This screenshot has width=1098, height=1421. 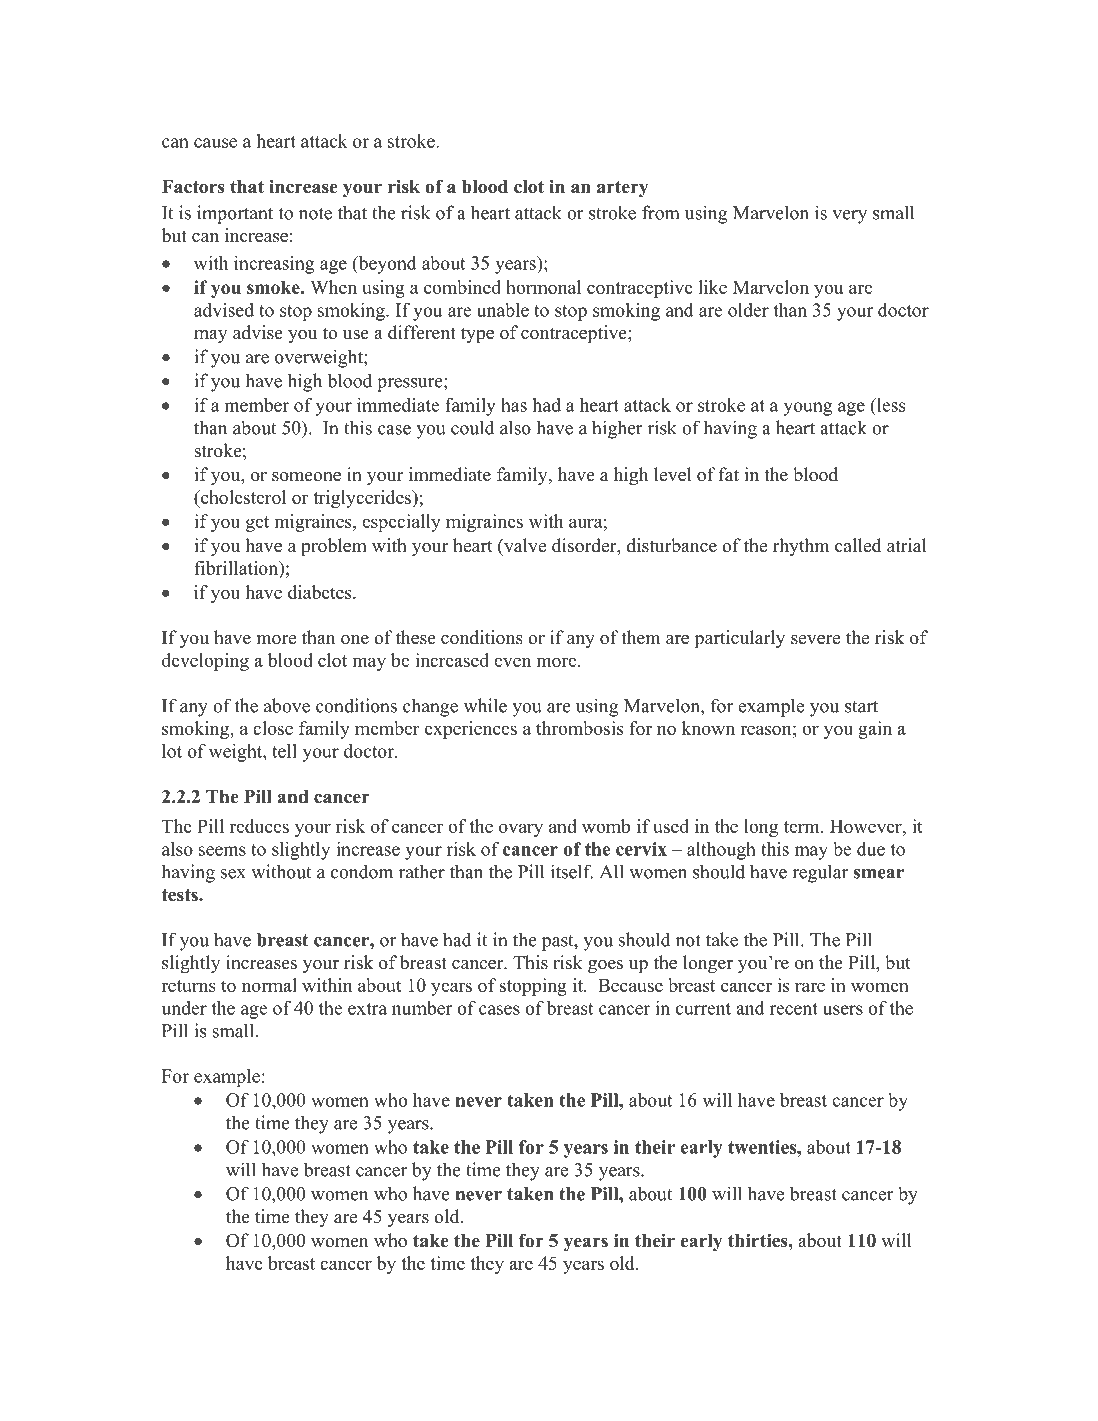 I want to click on even, so click(x=512, y=662).
